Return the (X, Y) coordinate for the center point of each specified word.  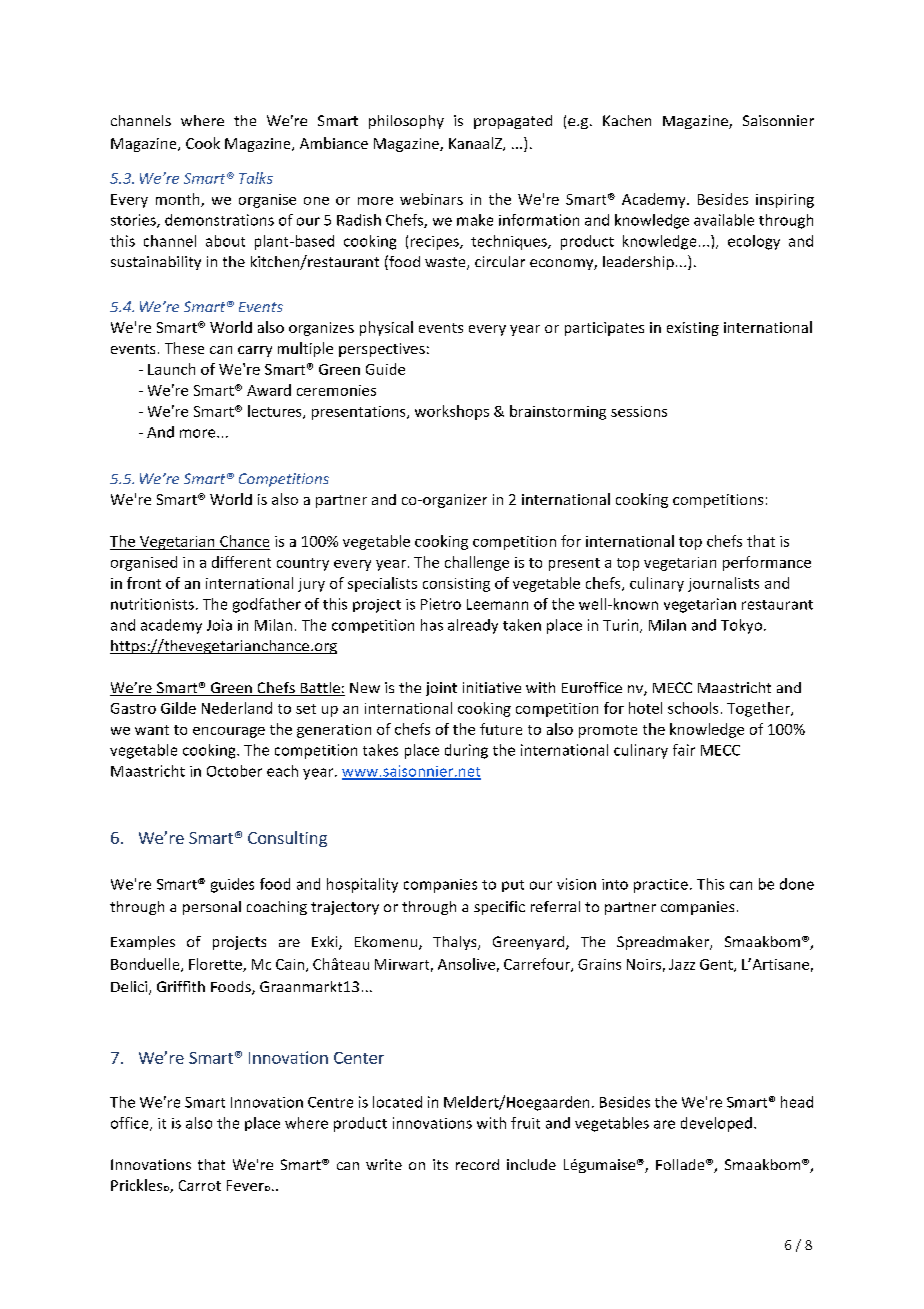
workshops (452, 412)
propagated (513, 122)
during (466, 751)
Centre (330, 1102)
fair (684, 750)
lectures (276, 412)
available (724, 220)
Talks (256, 178)
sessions (639, 411)
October (234, 771)
